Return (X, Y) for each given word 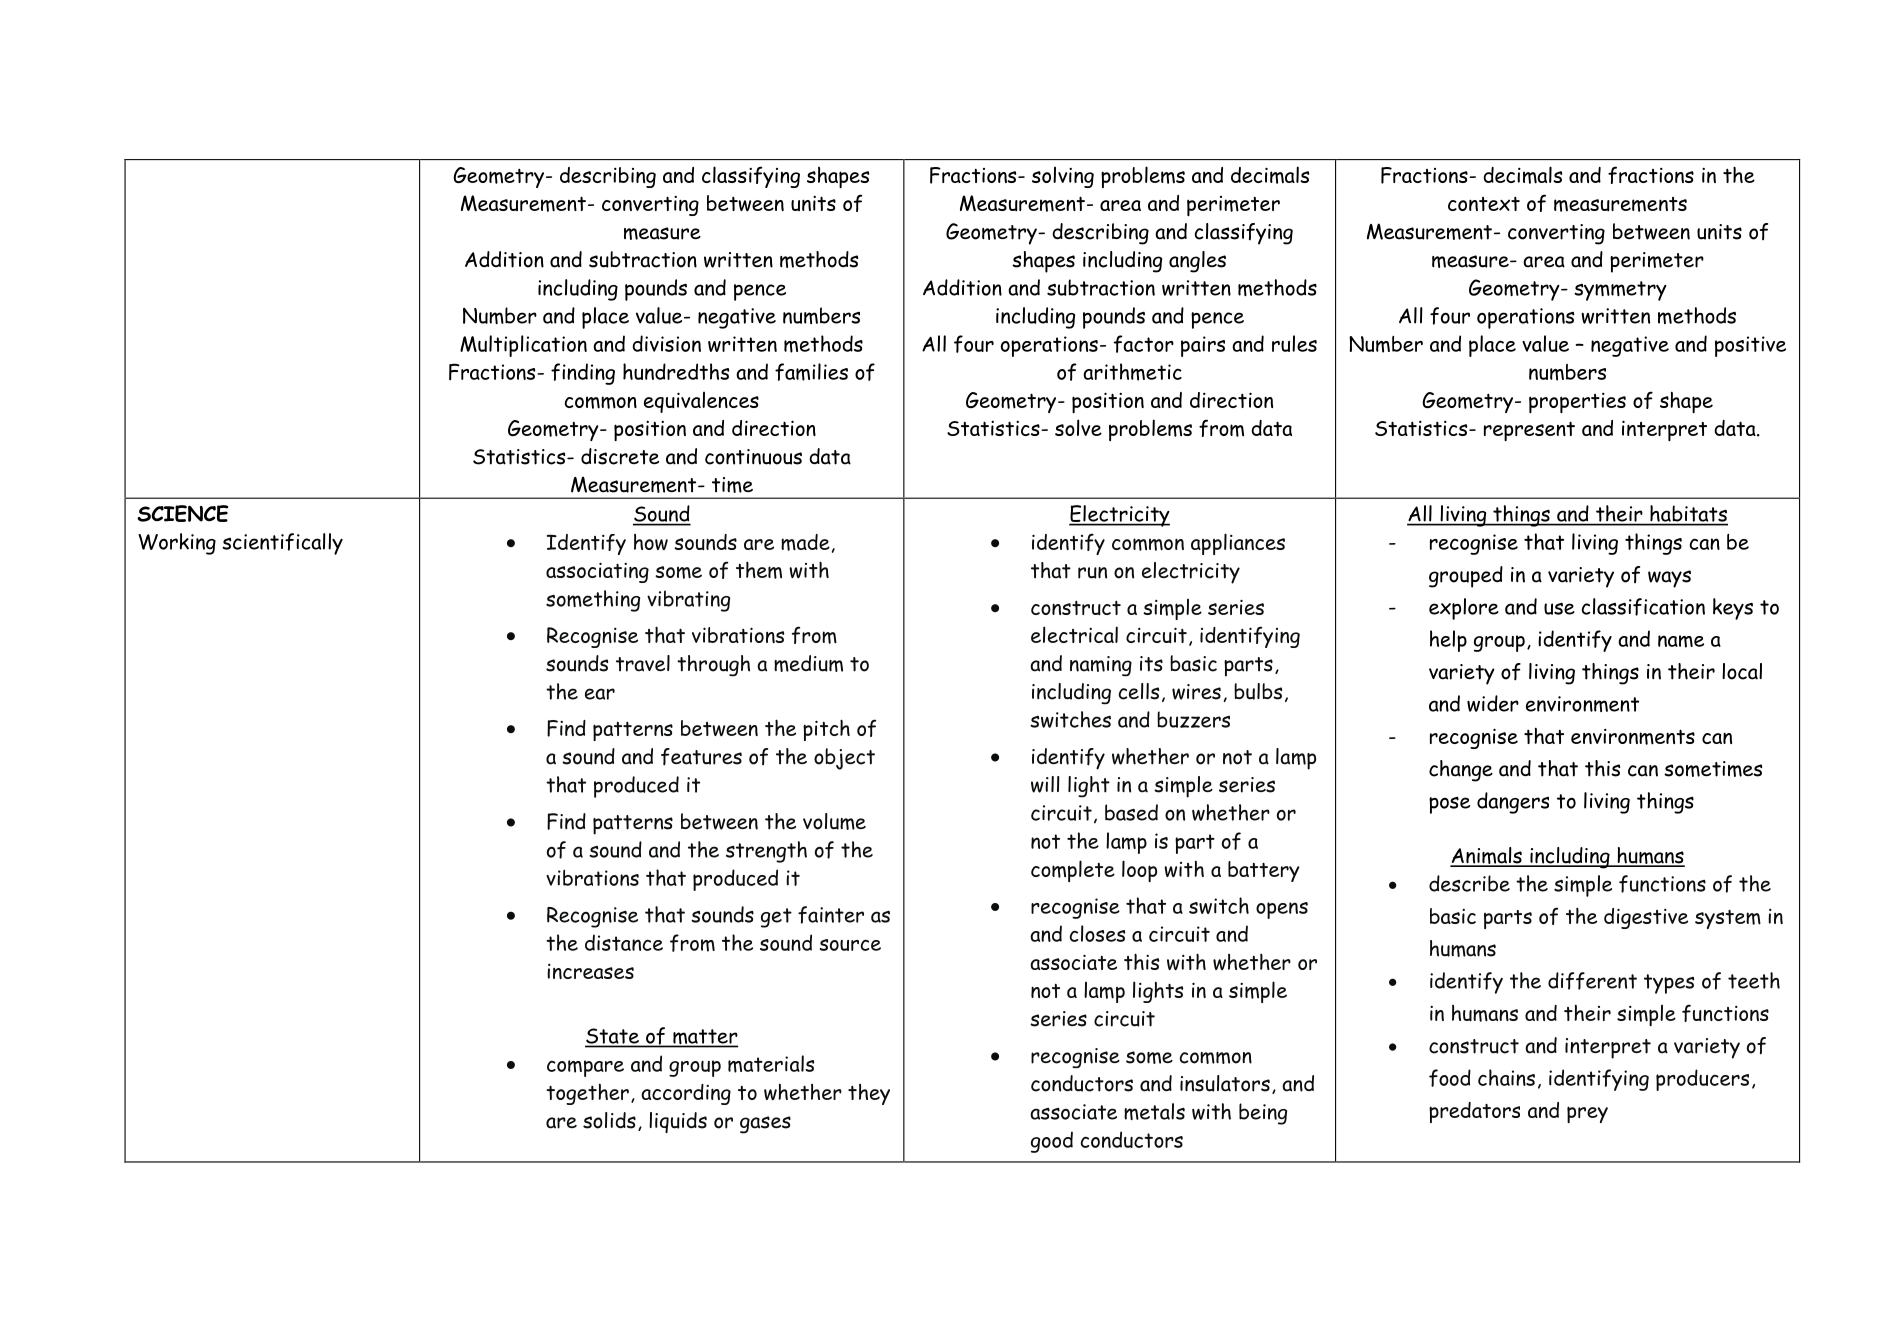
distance (624, 942)
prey (1587, 1114)
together (587, 1094)
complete (1073, 871)
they (869, 1094)
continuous (753, 457)
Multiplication (523, 346)
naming (1101, 666)
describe (1469, 883)
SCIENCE (182, 513)
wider (1493, 703)
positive (1750, 346)
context (1484, 204)
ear (600, 694)
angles (1197, 262)
